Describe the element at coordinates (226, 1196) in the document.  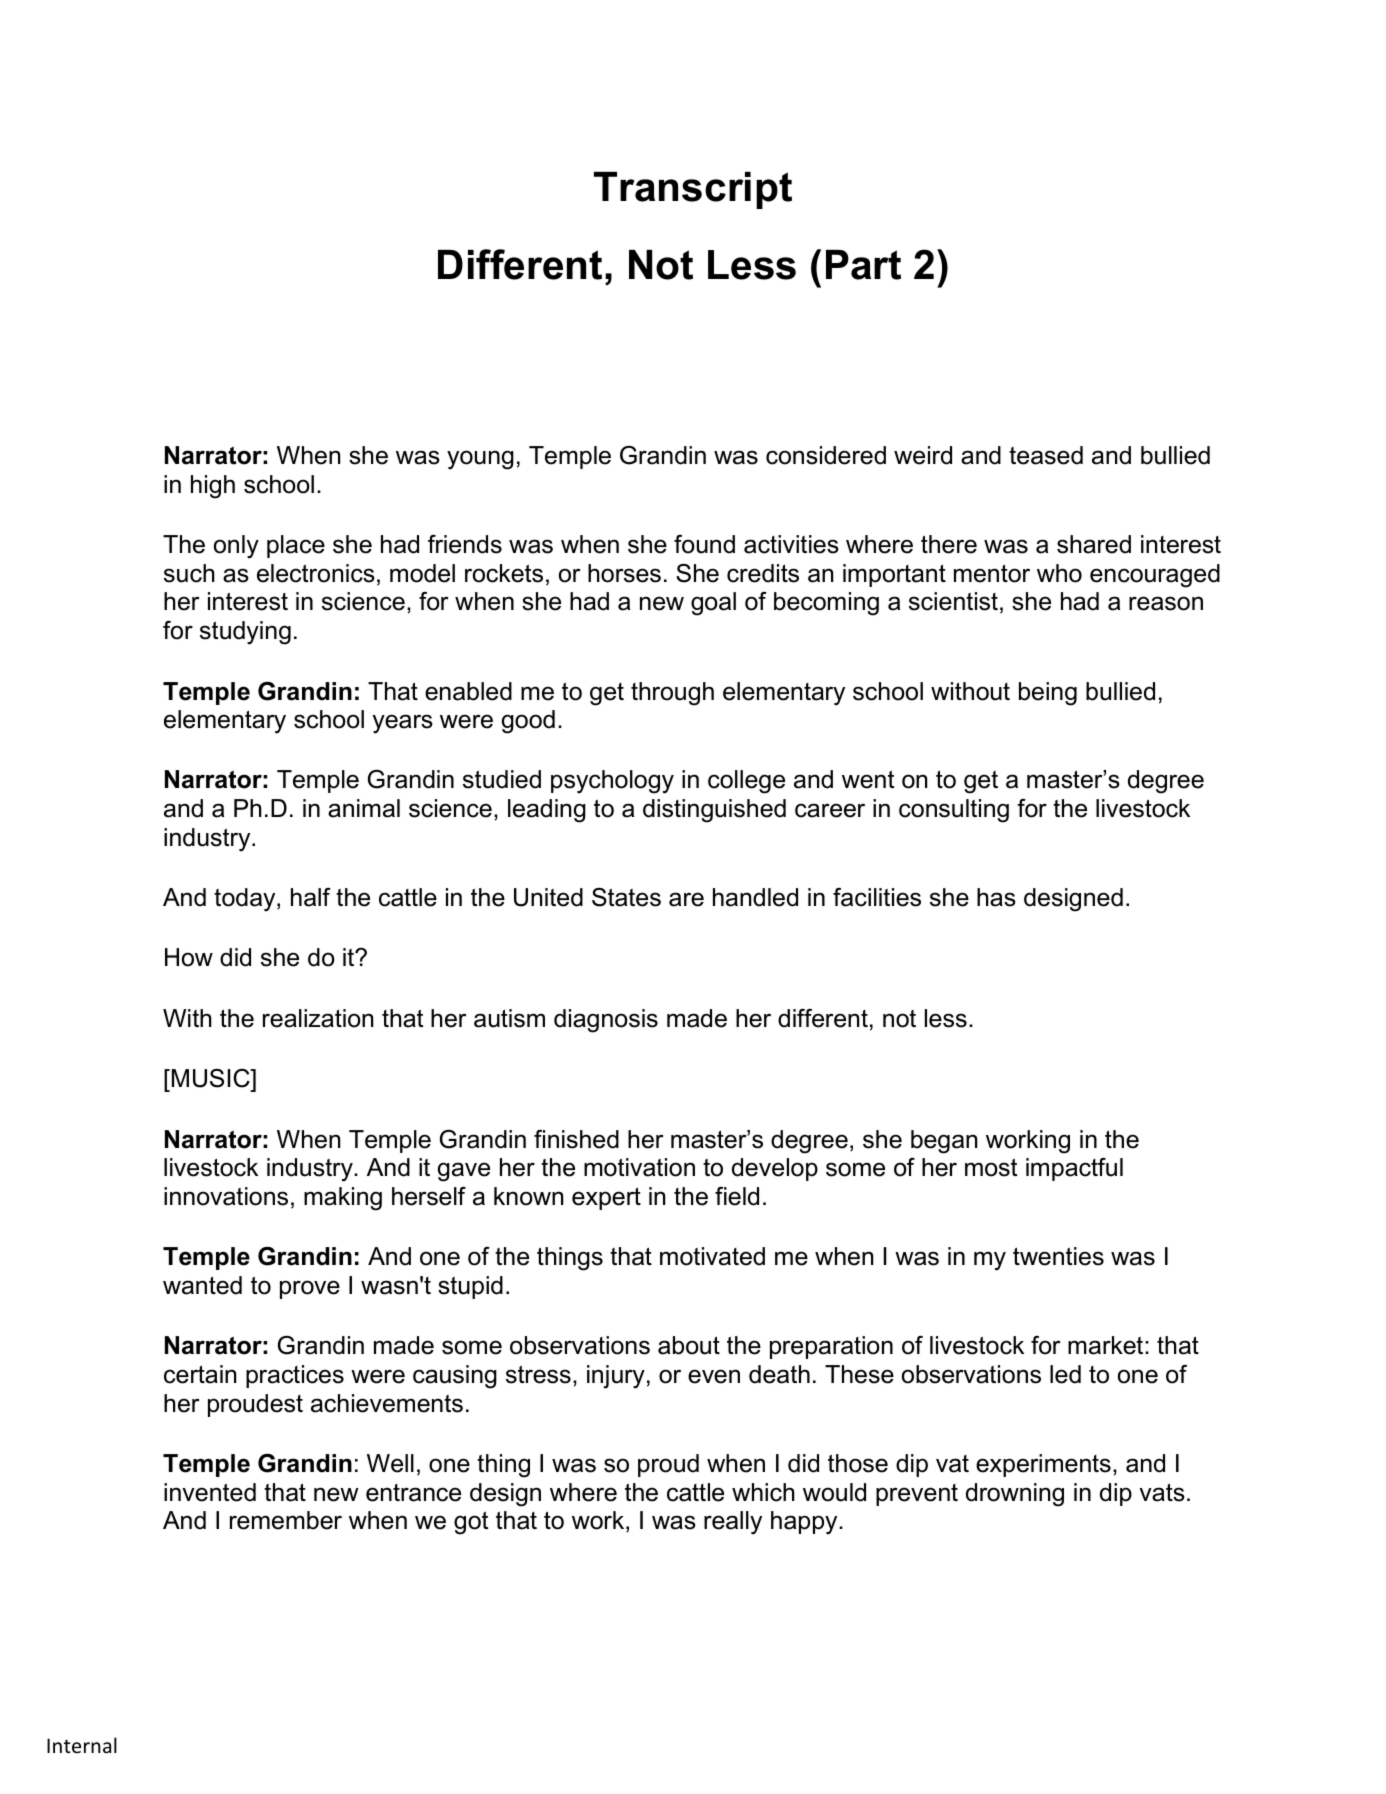
I see `innovations` at that location.
